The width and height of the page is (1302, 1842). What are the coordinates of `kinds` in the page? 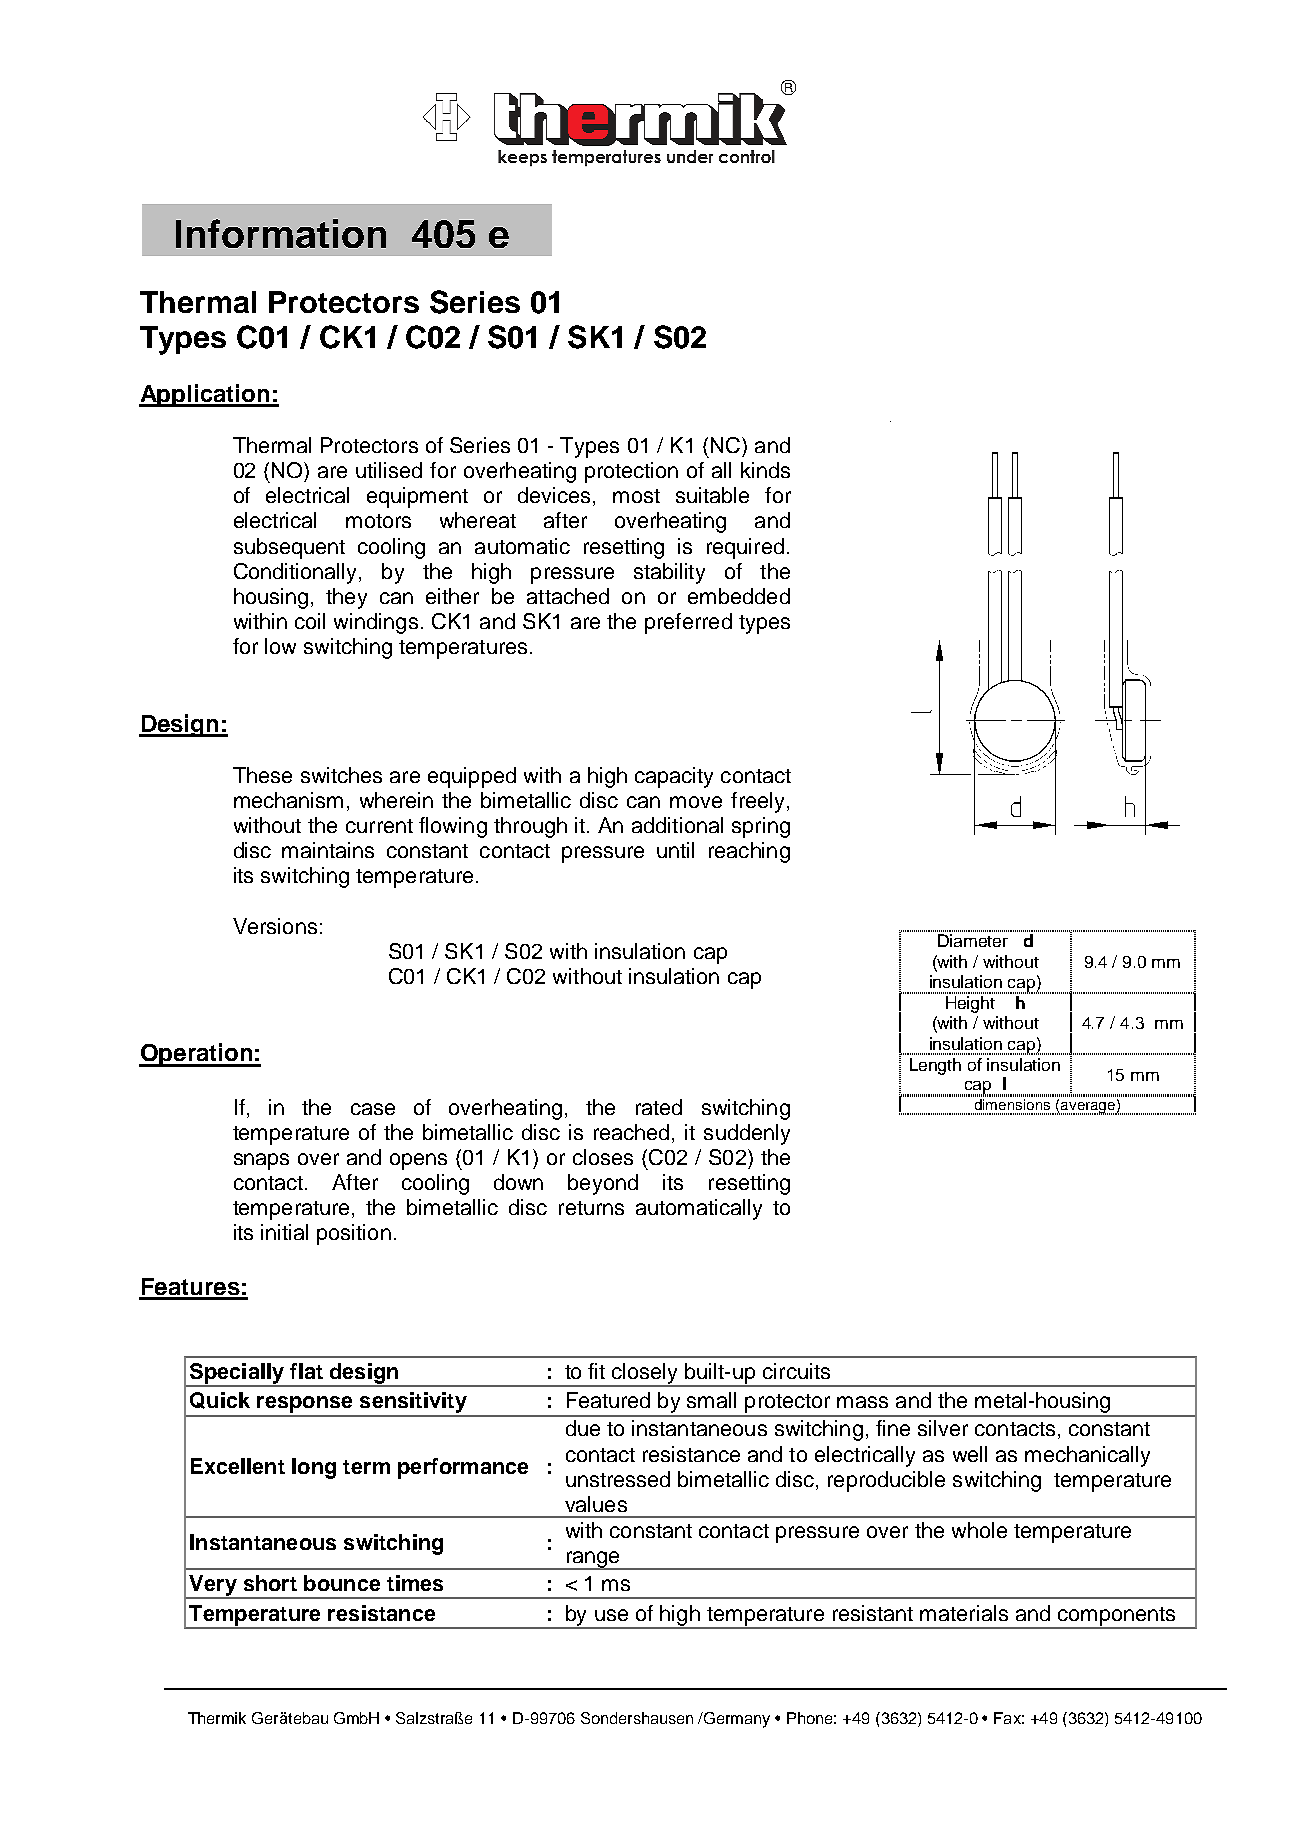 It's located at (765, 470).
